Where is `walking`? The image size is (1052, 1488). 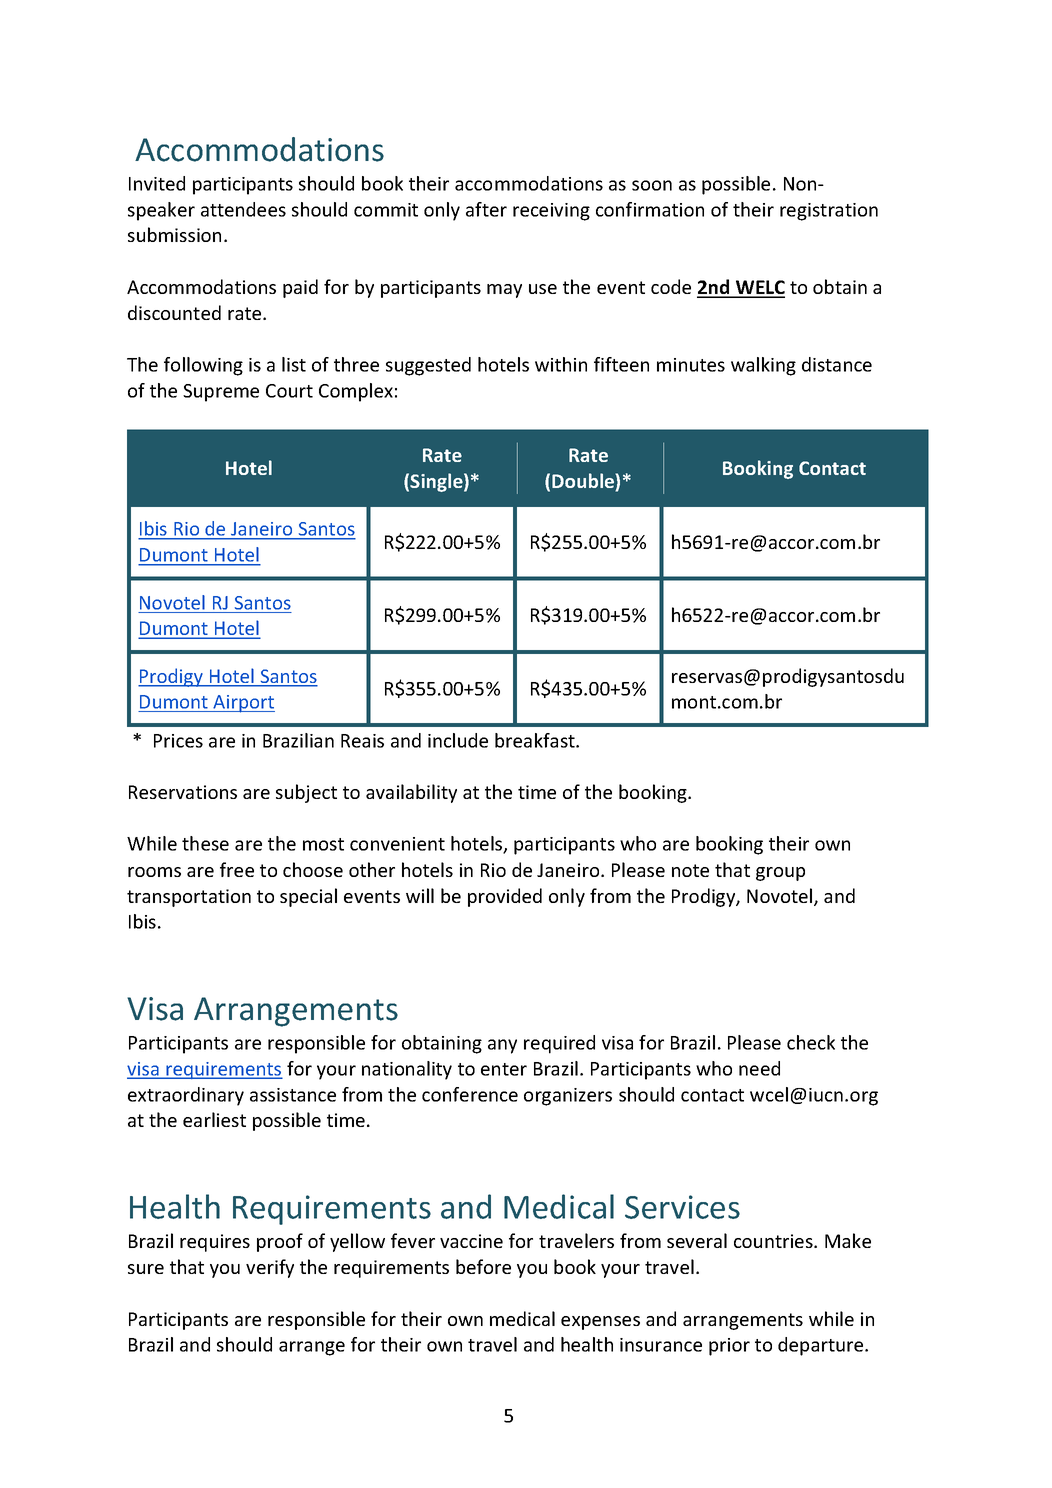
walking is located at coordinates (763, 366).
